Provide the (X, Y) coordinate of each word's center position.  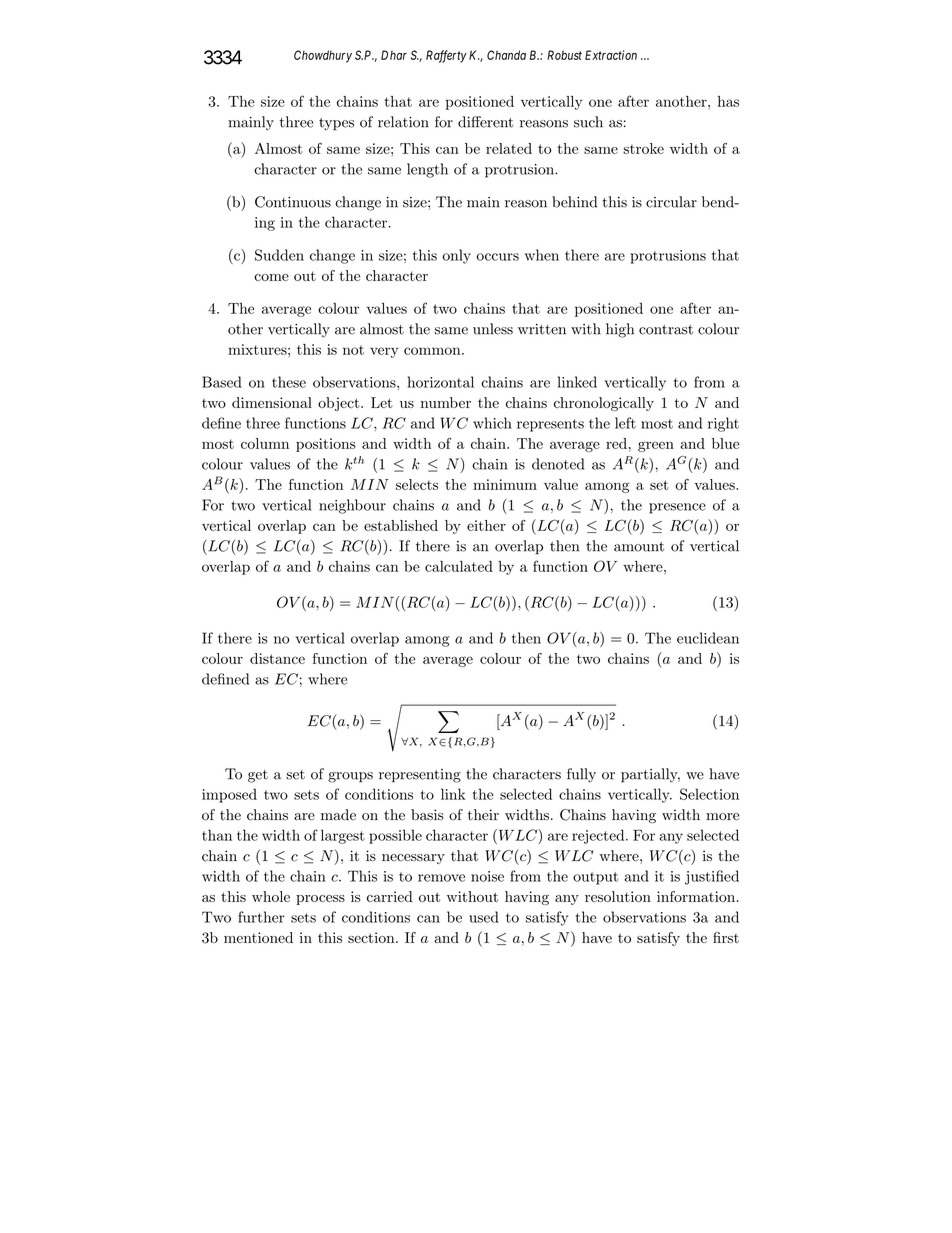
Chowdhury (323, 56)
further (261, 917)
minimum (505, 484)
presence (677, 508)
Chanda (506, 55)
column (265, 443)
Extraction (611, 55)
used (484, 917)
